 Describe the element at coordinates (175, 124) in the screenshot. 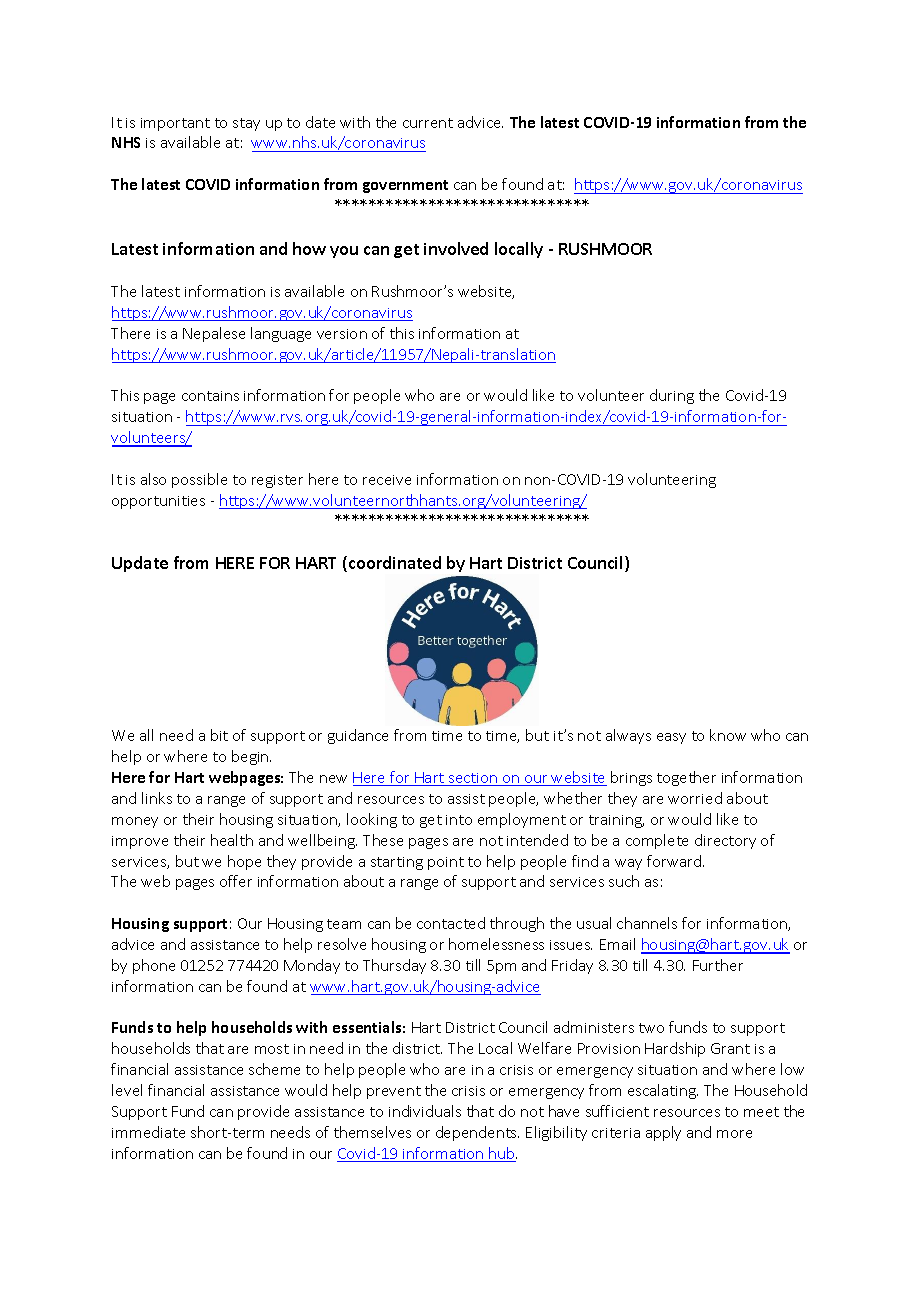

I see `important` at that location.
